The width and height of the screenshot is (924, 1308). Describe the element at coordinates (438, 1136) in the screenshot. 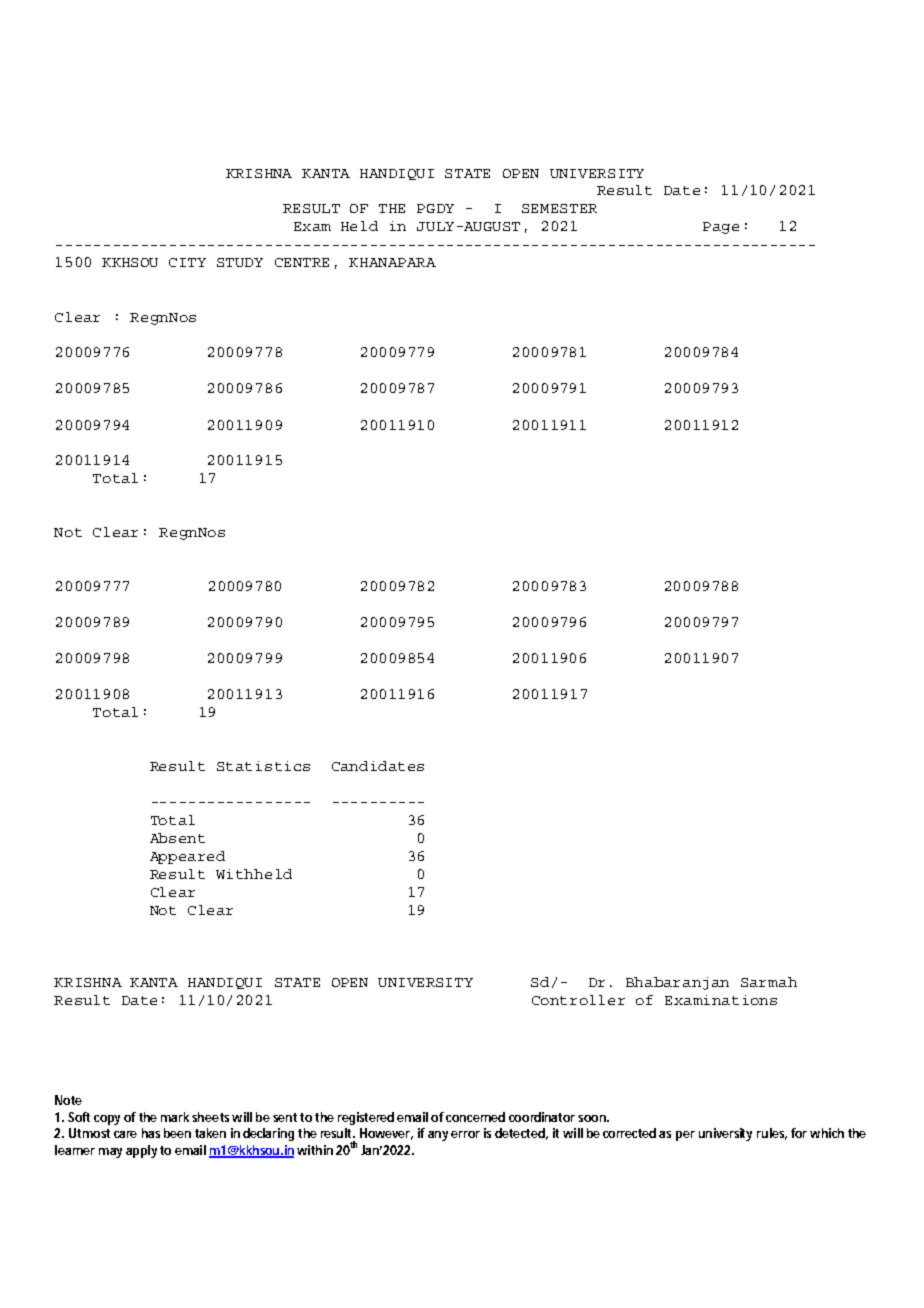

I see `any` at that location.
